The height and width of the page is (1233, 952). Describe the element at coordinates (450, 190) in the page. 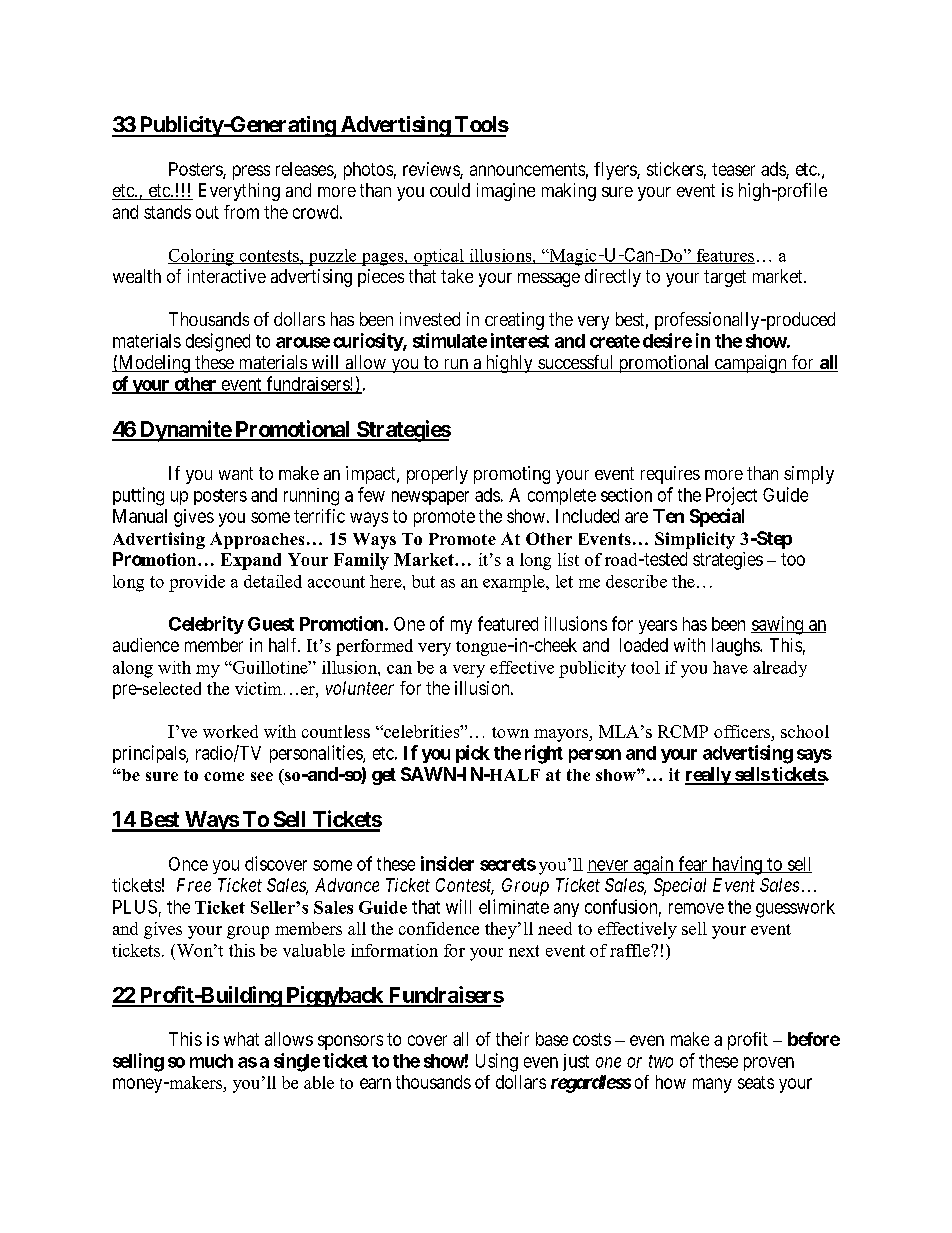

I see `could` at that location.
